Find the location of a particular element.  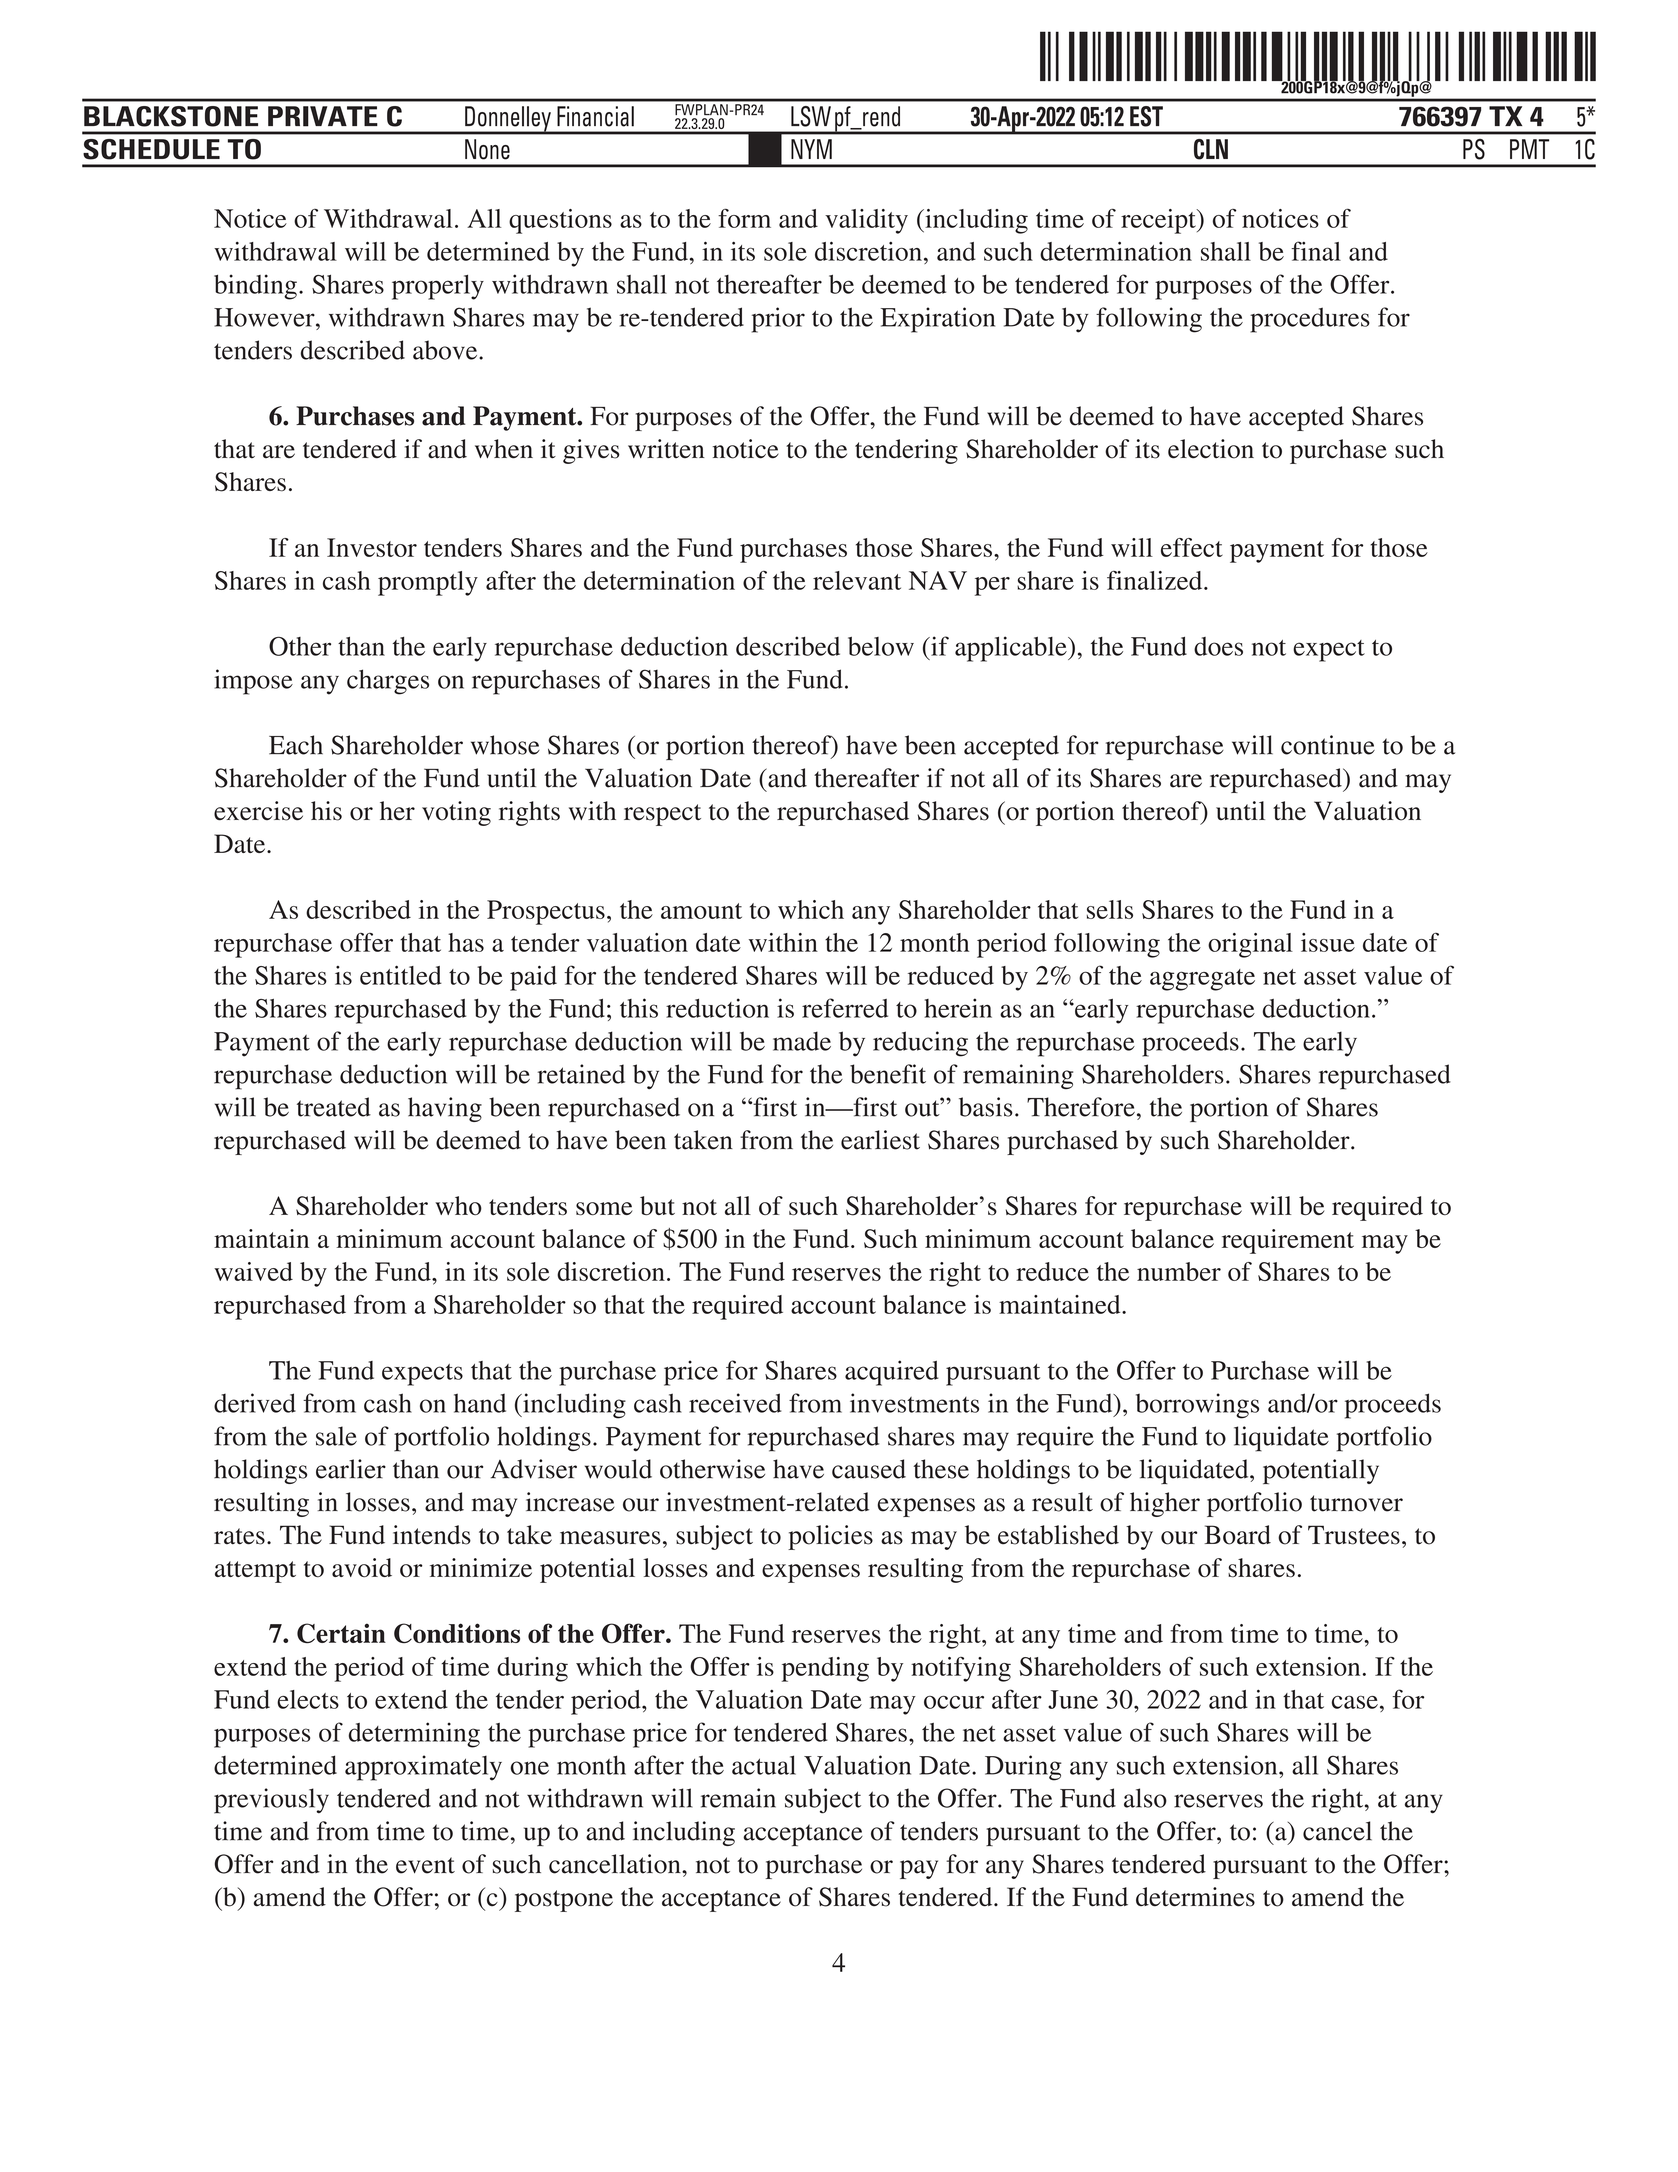

waived is located at coordinates (253, 1271).
